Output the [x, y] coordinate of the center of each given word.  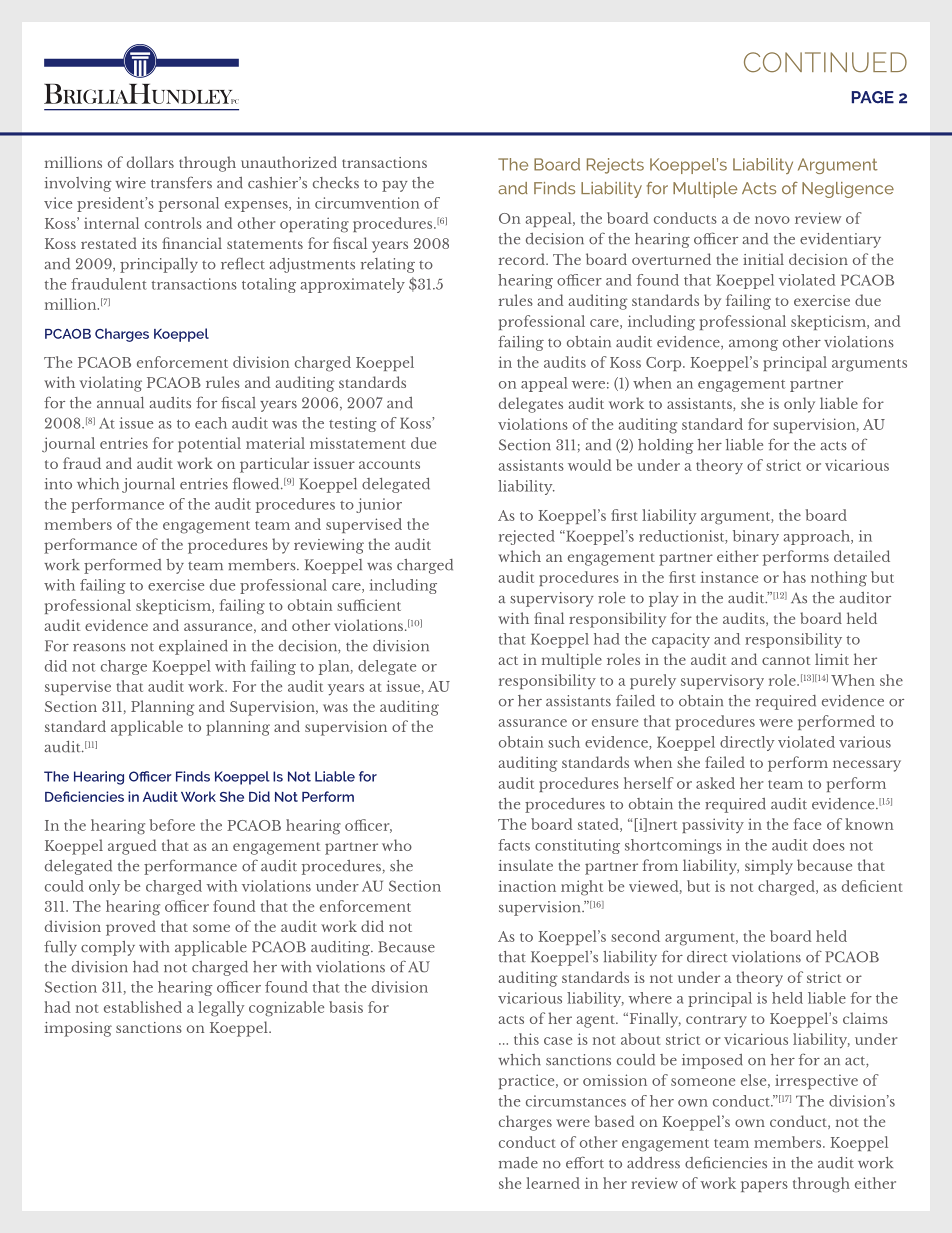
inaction [527, 886]
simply [769, 867]
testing [353, 424]
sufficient [369, 605]
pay [395, 186]
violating [111, 384]
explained [193, 647]
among [753, 345]
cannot [786, 660]
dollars [150, 162]
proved [131, 928]
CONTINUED [825, 62]
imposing [78, 1029]
